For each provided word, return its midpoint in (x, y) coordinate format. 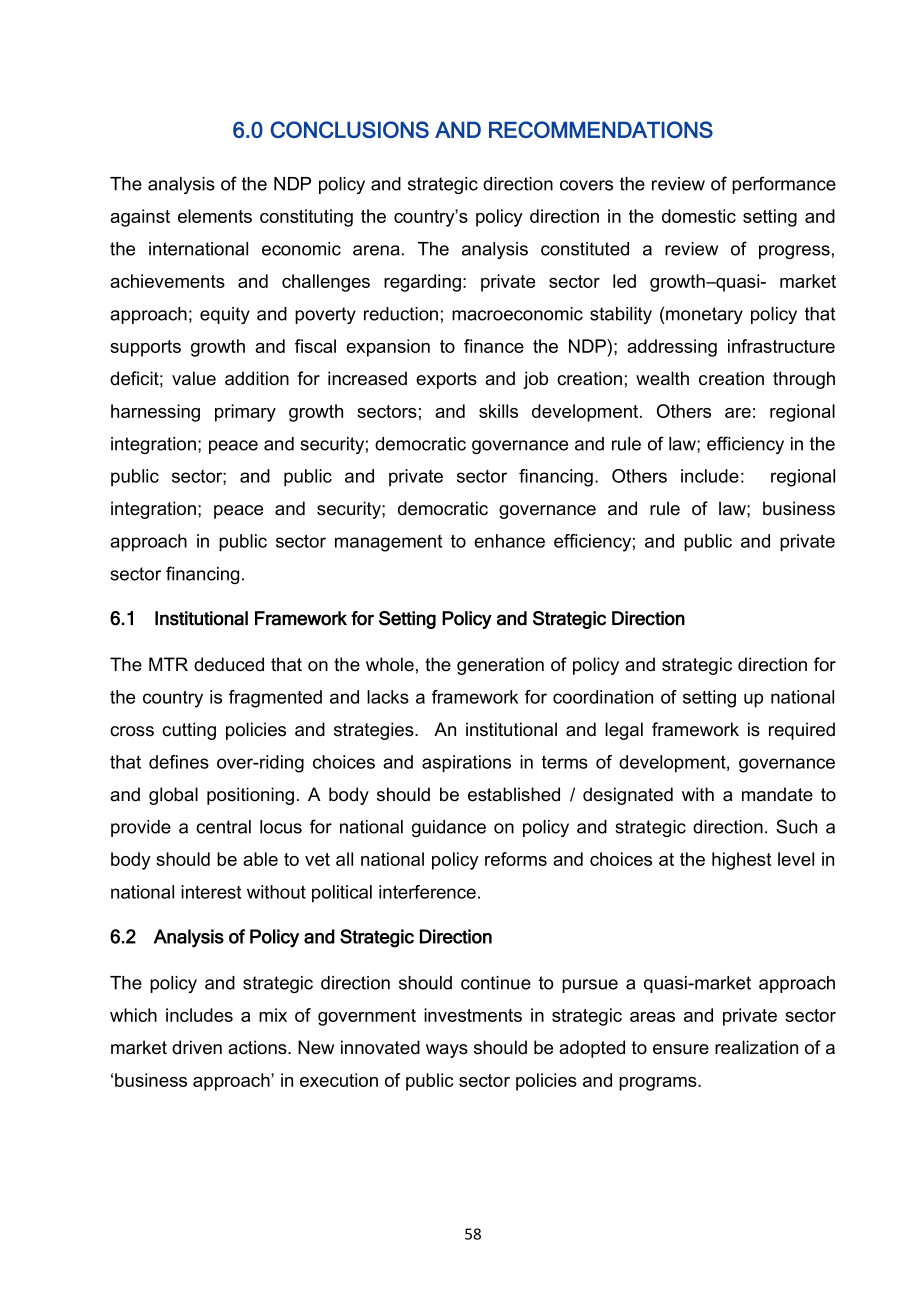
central (223, 827)
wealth (662, 378)
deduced (229, 664)
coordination (603, 697)
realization (756, 1047)
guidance (449, 828)
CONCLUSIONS (349, 129)
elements (215, 216)
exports (446, 380)
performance (784, 185)
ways (447, 1051)
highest (741, 861)
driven (197, 1047)
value (194, 378)
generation (500, 666)
